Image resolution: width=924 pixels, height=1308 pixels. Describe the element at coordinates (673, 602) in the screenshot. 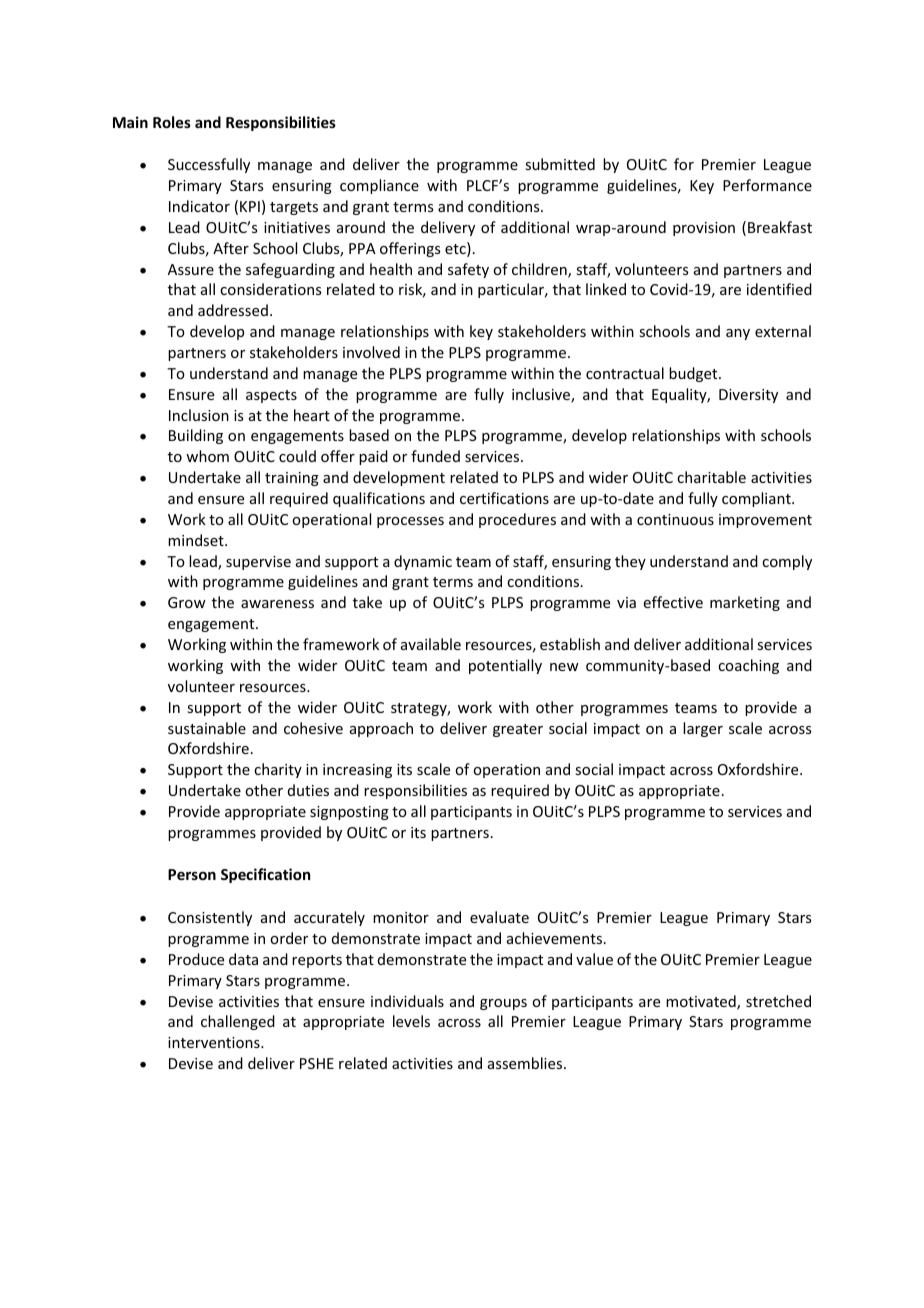

I see `effective` at that location.
